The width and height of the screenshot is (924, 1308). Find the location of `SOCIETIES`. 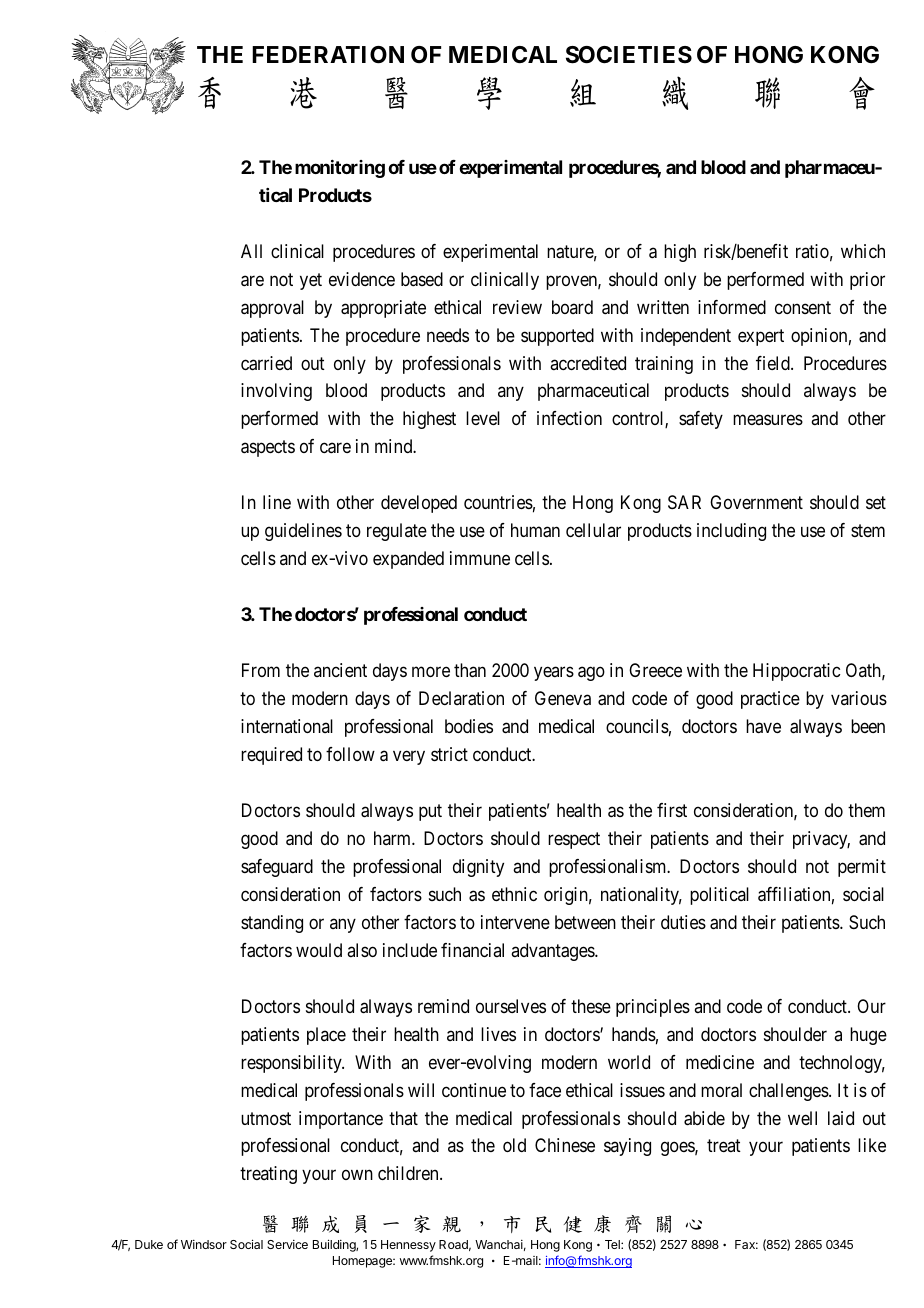

SOCIETIES is located at coordinates (629, 55).
